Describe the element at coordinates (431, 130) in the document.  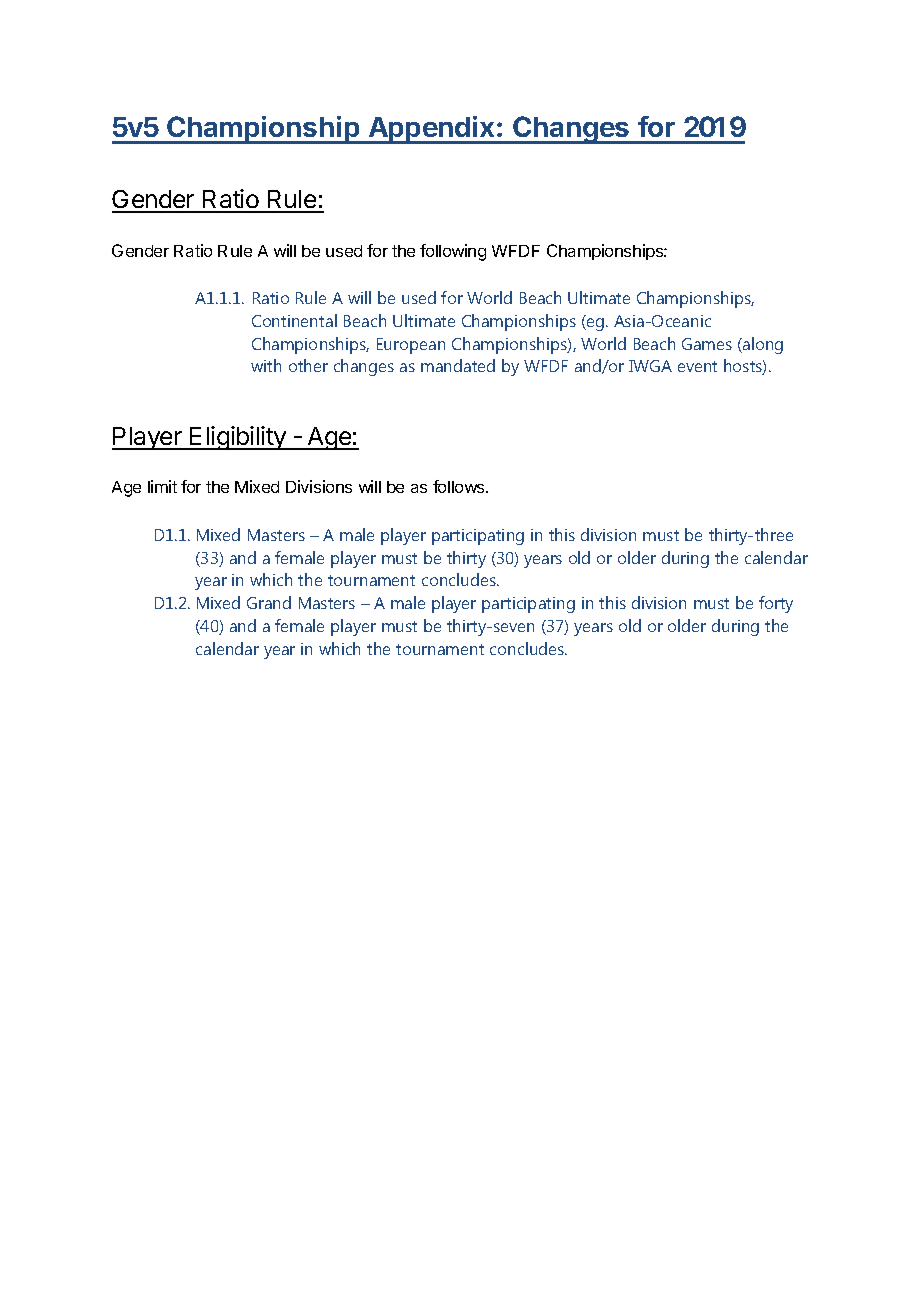
I see `Appendix` at that location.
